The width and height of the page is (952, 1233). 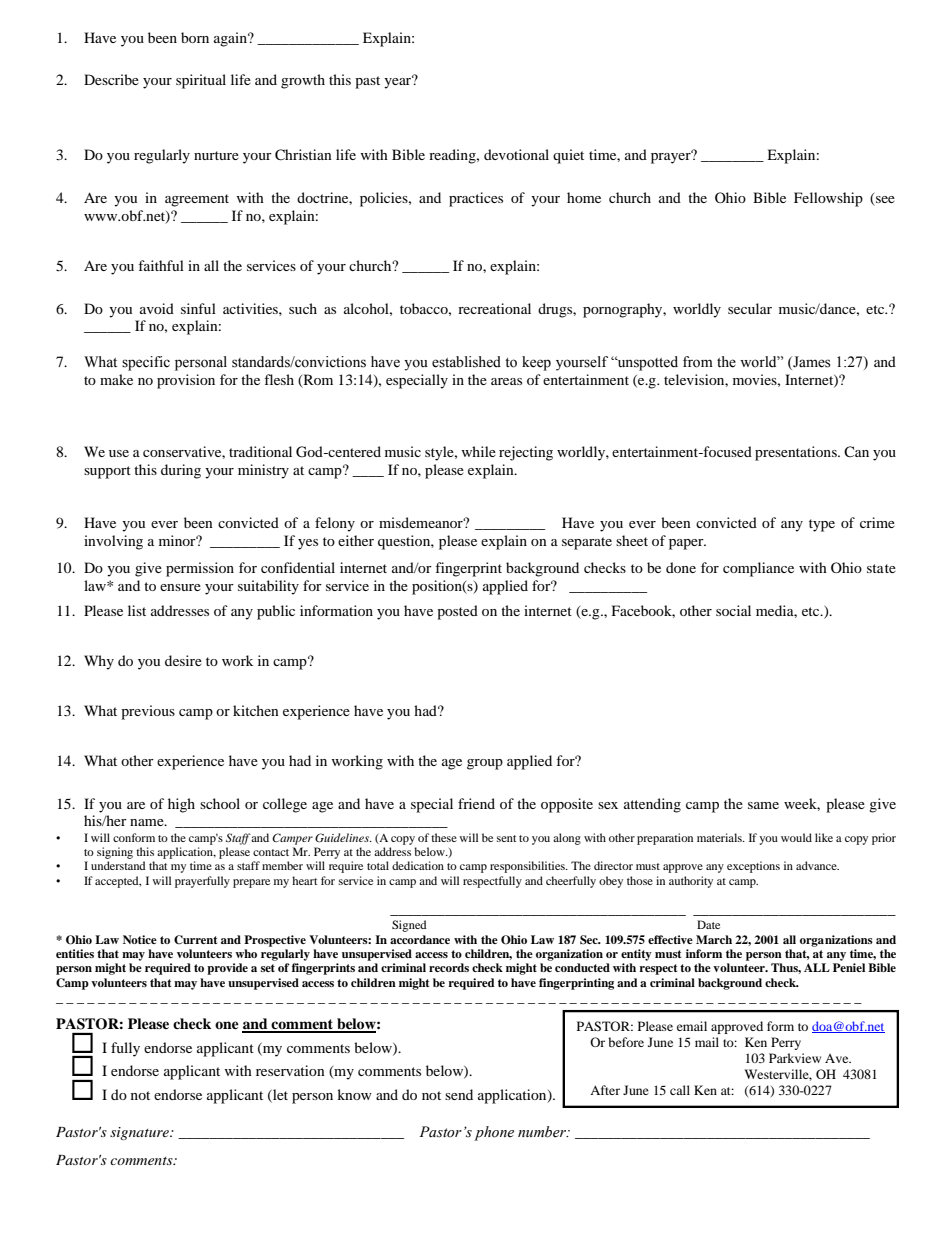 I want to click on compliance, so click(x=758, y=569).
